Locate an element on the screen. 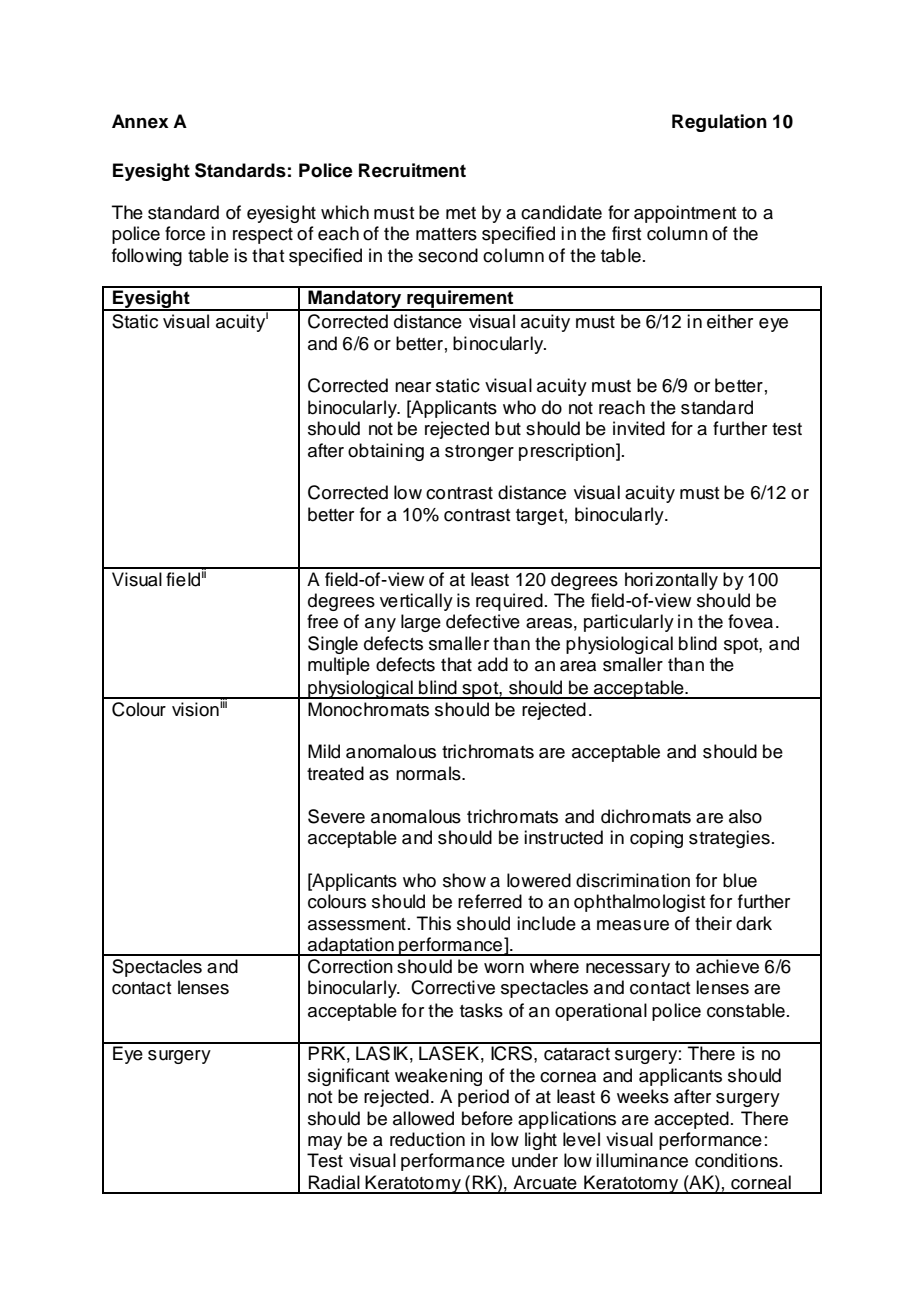  reduction is located at coordinates (427, 1139).
